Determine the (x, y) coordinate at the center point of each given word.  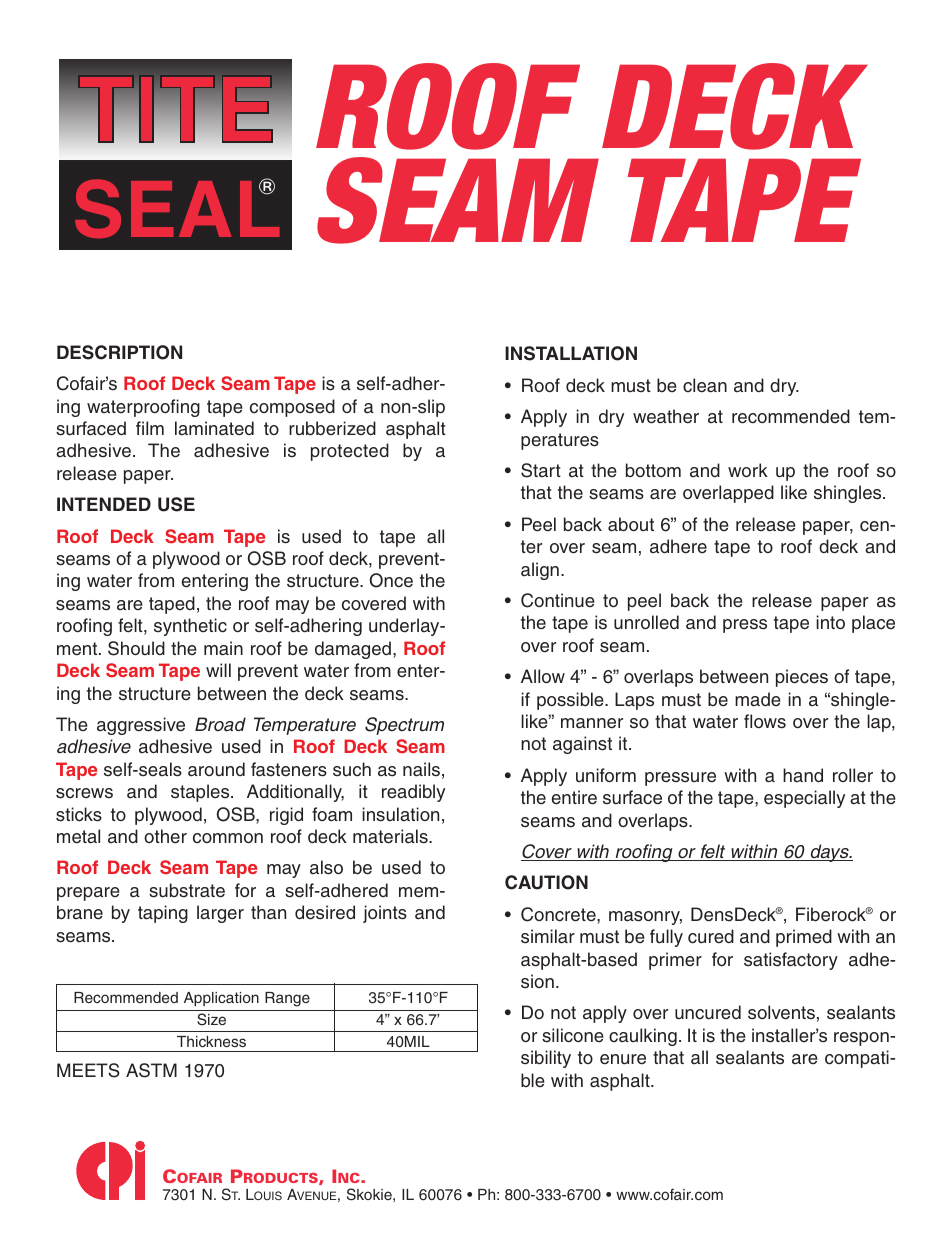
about (631, 524)
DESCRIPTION (119, 352)
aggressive (141, 726)
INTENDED (104, 504)
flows (765, 721)
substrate (187, 890)
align (540, 571)
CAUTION (546, 882)
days (829, 853)
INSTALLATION (571, 353)
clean (705, 385)
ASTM (151, 1070)
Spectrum (404, 726)
